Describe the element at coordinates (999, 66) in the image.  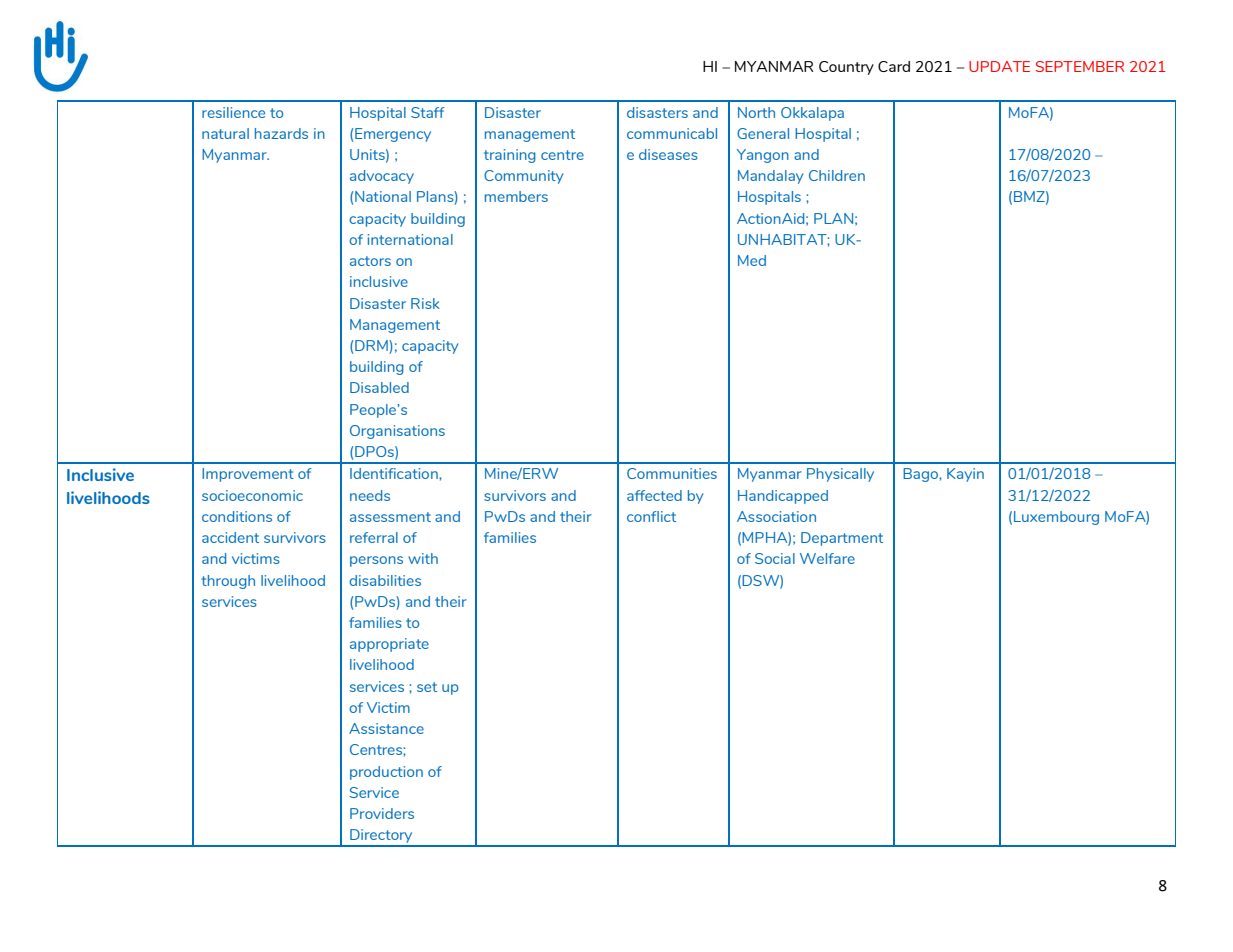
I see `UPDATE` at that location.
